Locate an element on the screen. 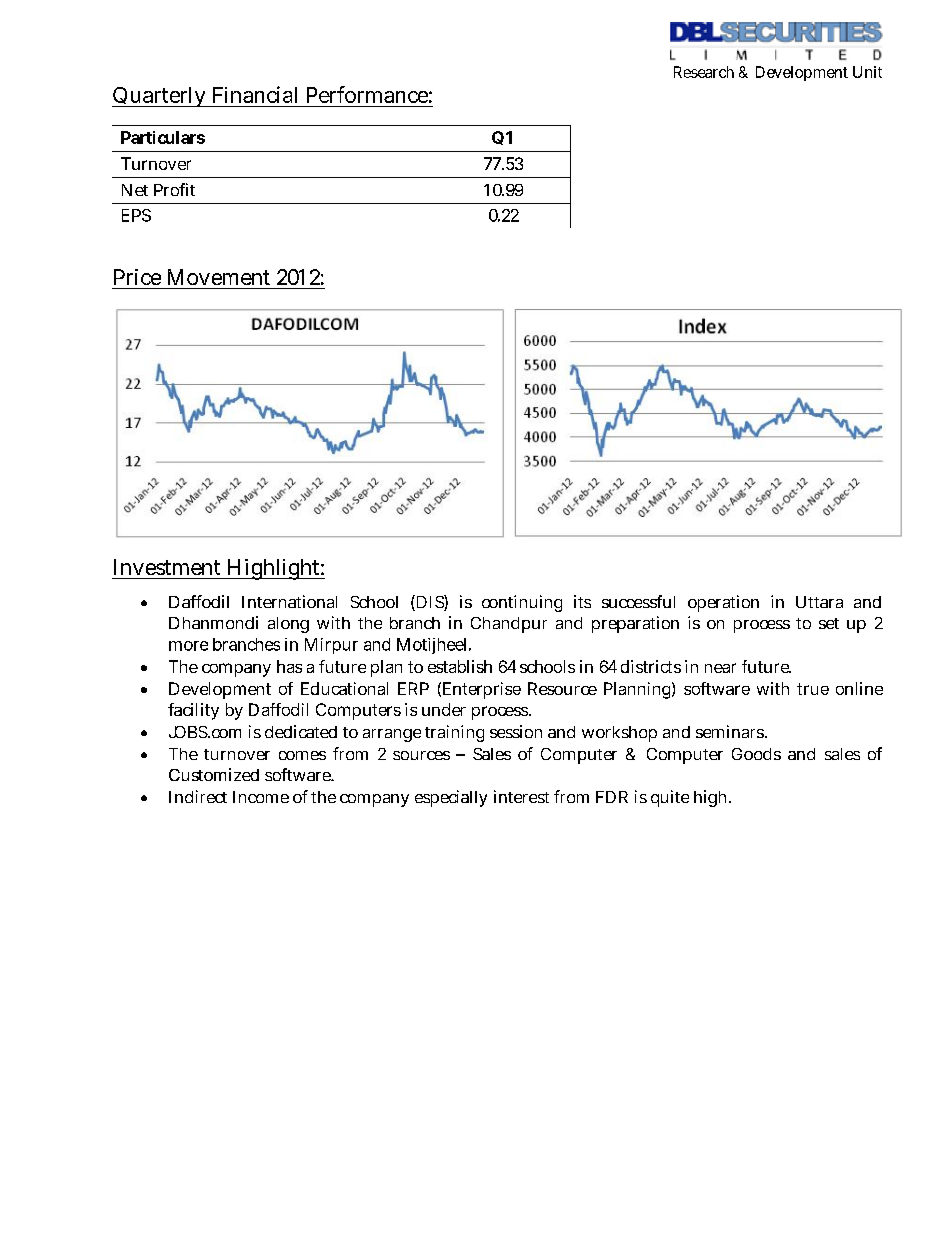 This screenshot has width=952, height=1233. Financial is located at coordinates (255, 94).
